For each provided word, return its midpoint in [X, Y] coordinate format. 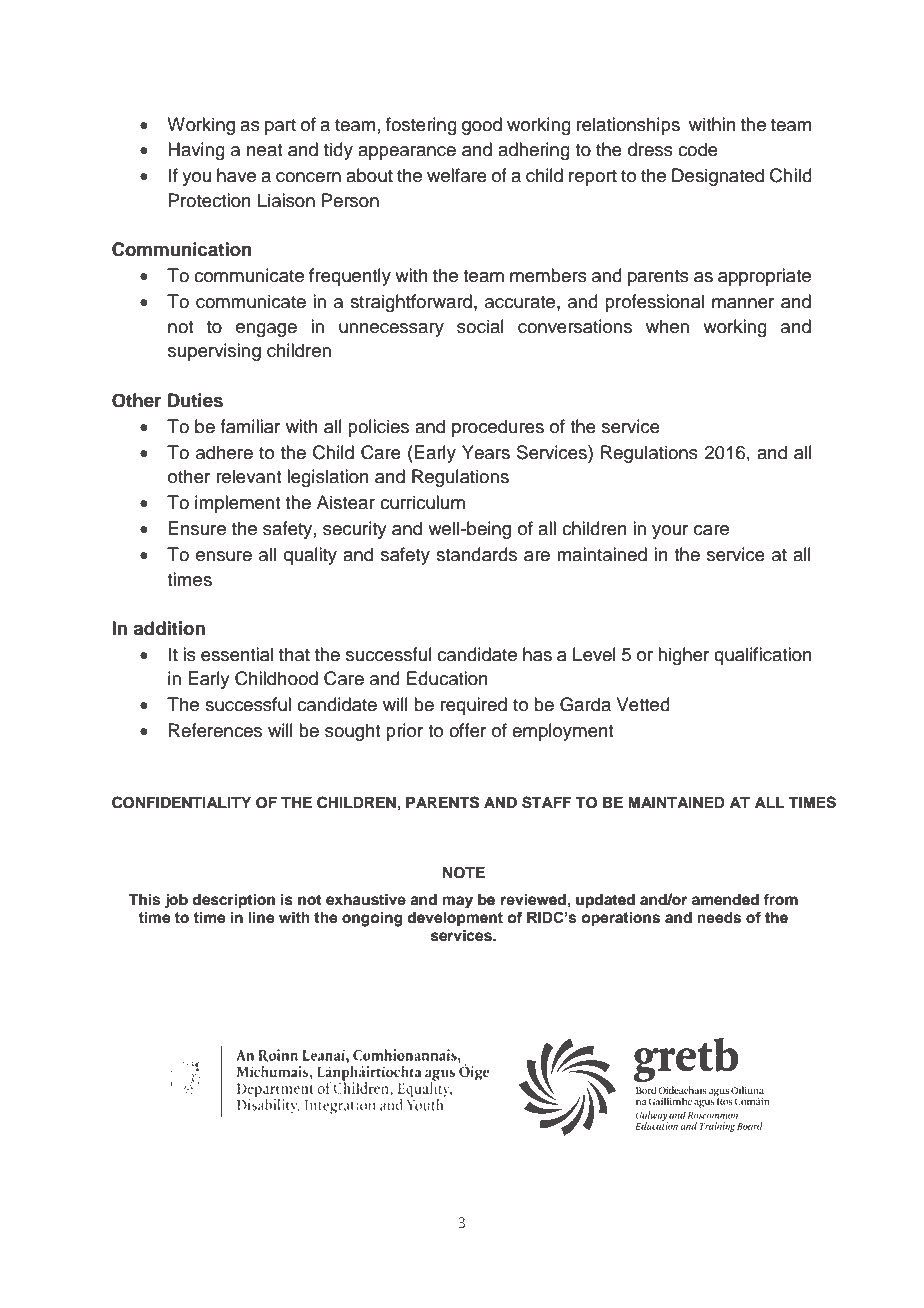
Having [196, 151]
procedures [498, 428]
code [698, 149]
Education [447, 678]
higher [683, 656]
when [667, 326]
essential [237, 654]
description [233, 901]
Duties [195, 400]
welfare [457, 175]
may [458, 902]
